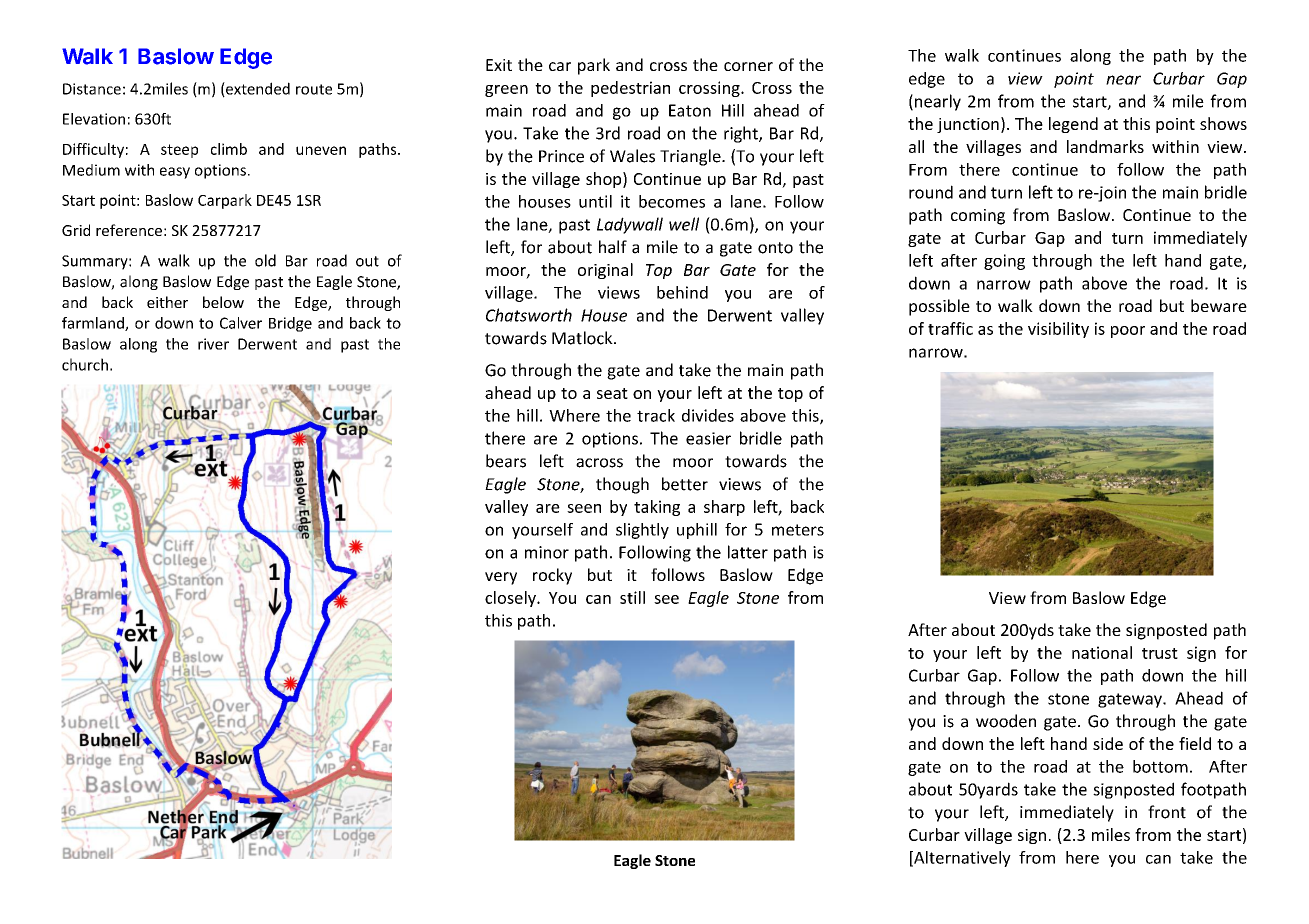 The width and height of the page is (1309, 924). What do you see at coordinates (257, 89) in the page?
I see `extended` at bounding box center [257, 89].
